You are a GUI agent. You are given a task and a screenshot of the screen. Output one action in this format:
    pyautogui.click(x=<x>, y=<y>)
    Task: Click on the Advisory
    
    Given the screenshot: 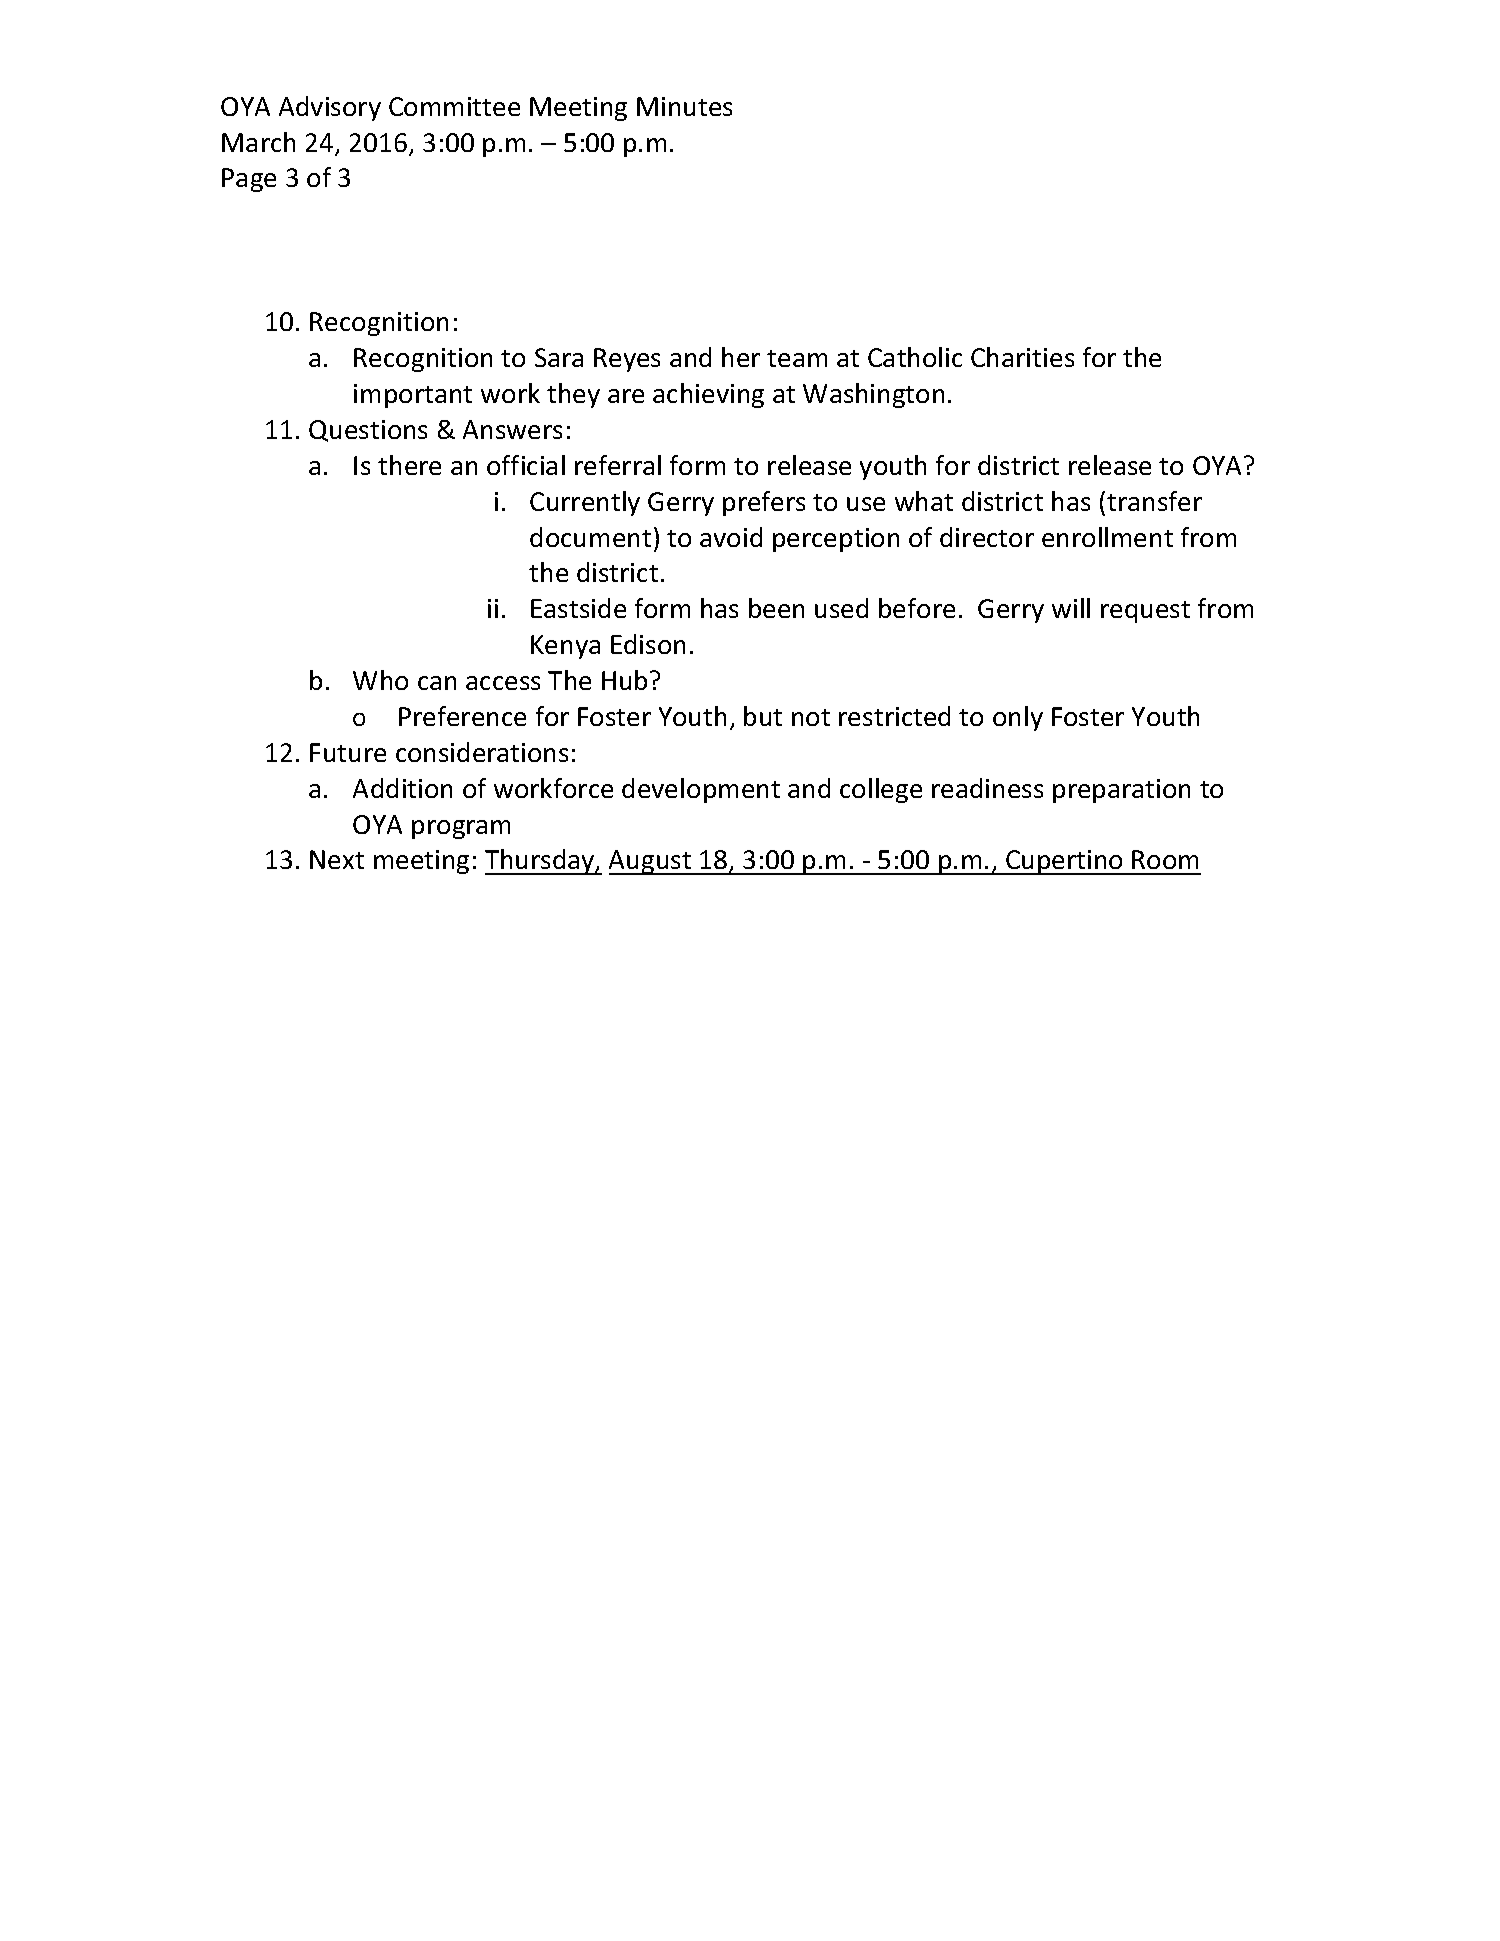 What is the action you would take?
    pyautogui.click(x=330, y=108)
